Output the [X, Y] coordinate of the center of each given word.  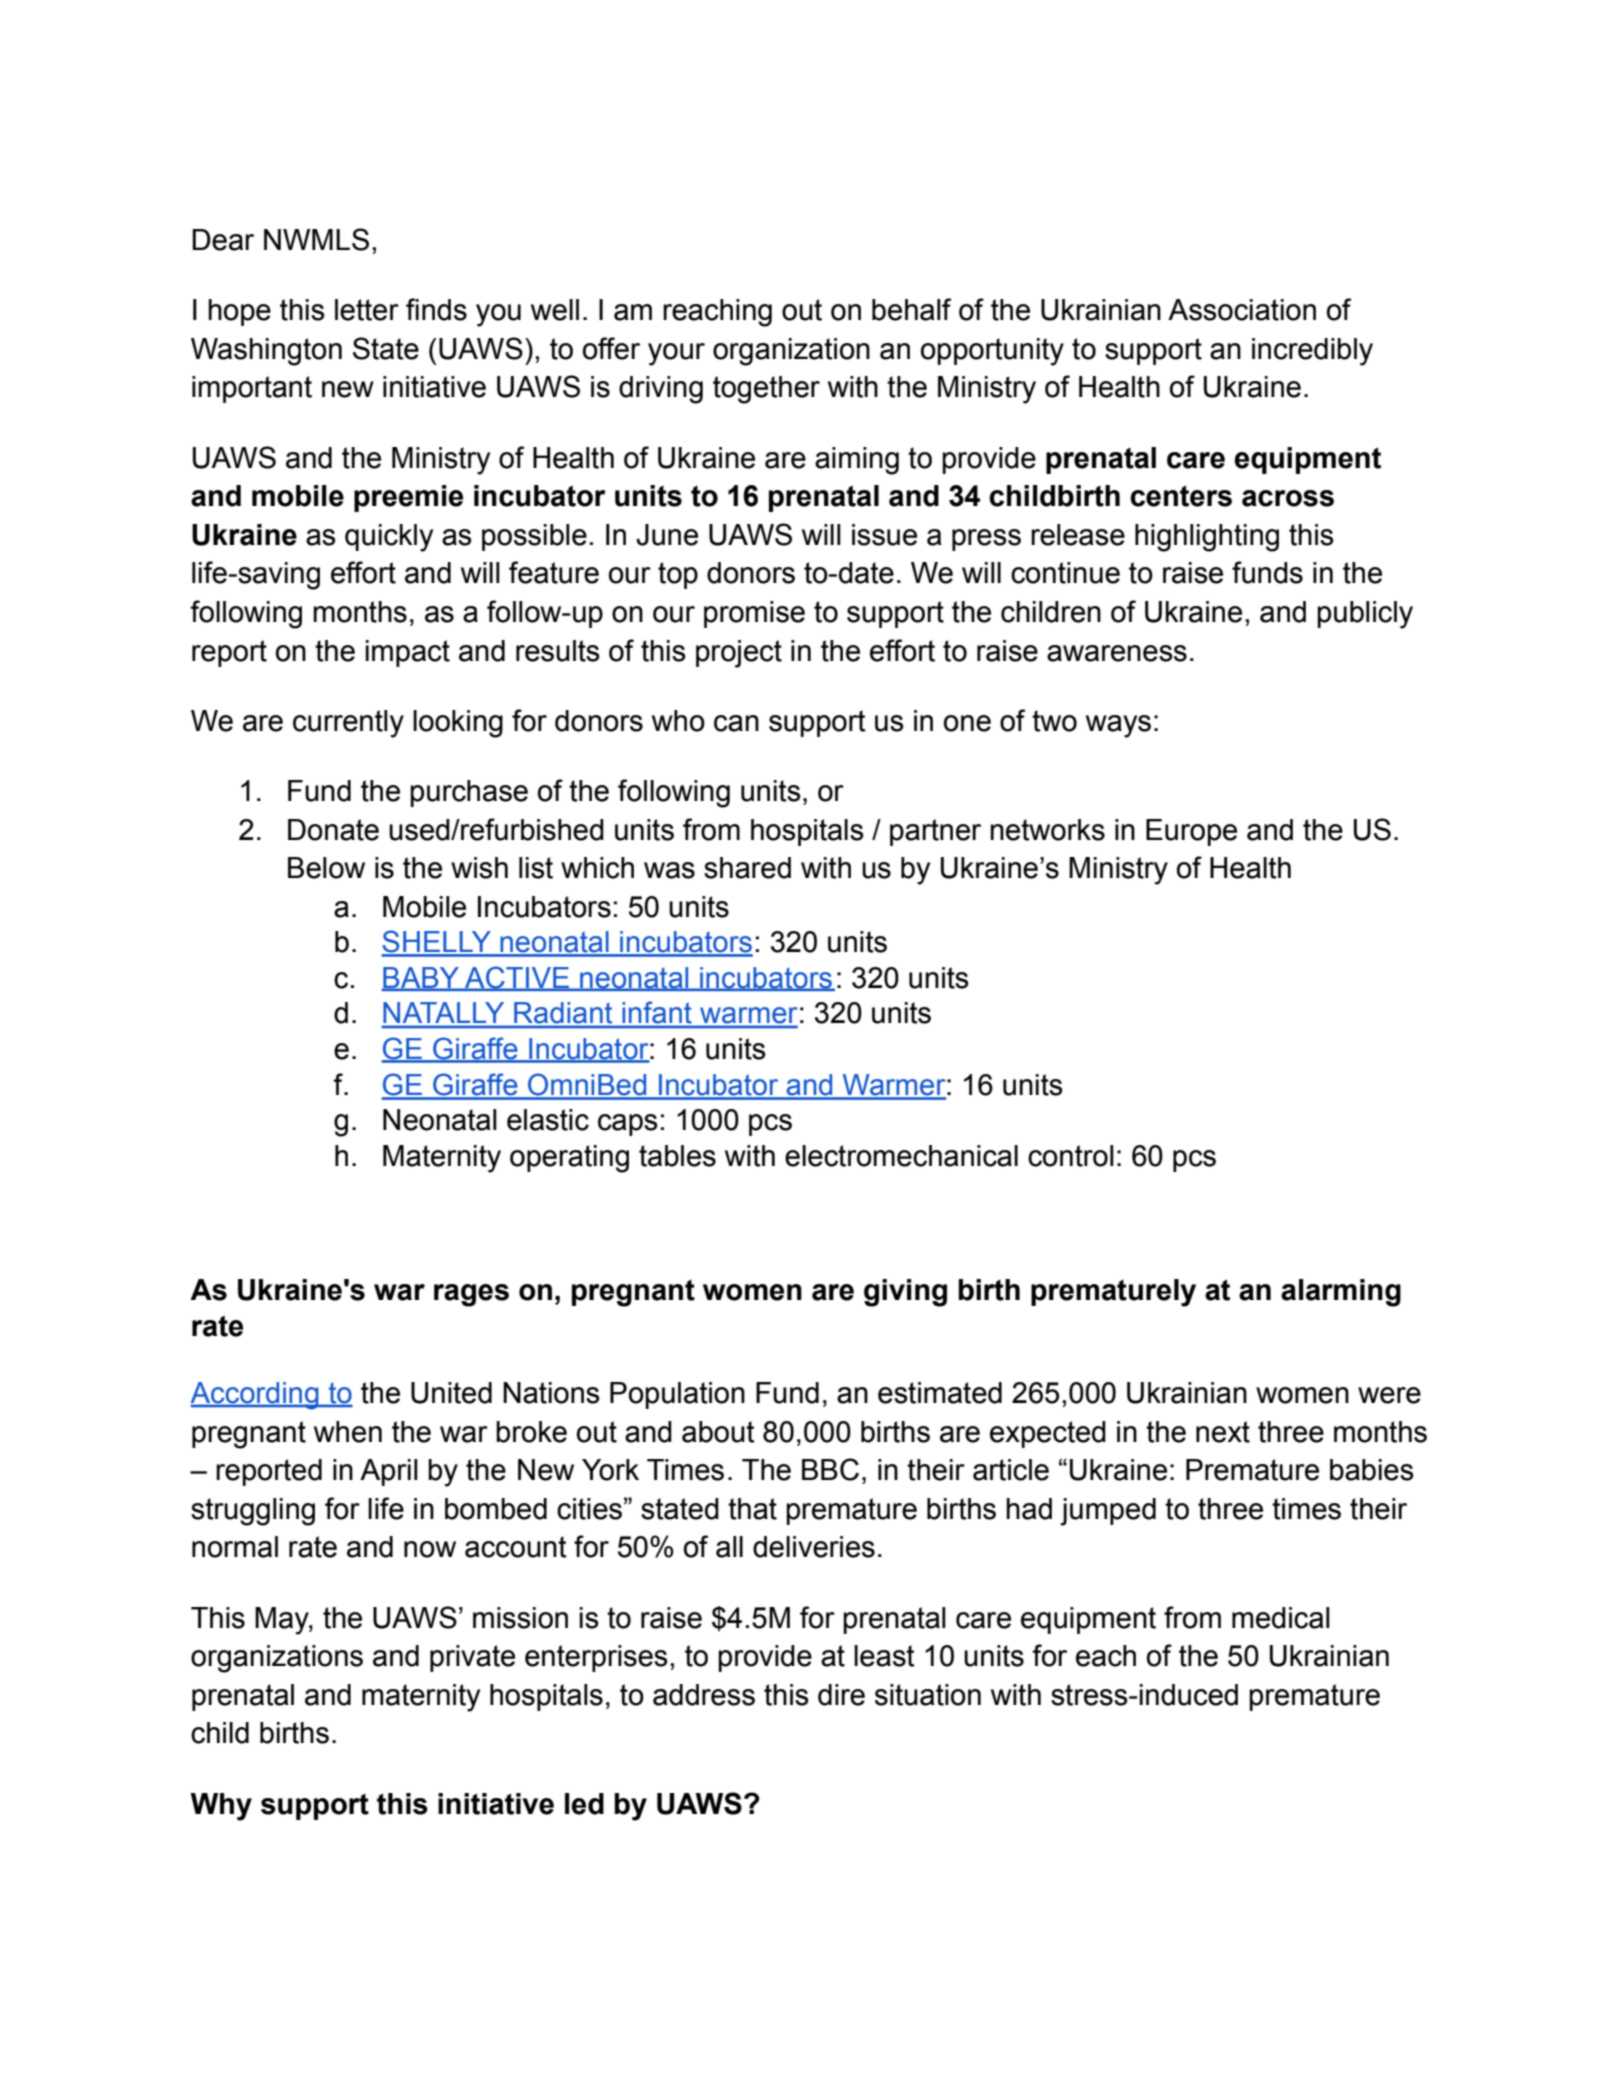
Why [221, 1807]
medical [1281, 1618]
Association [1242, 310]
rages [471, 1295]
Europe [1191, 832]
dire [841, 1695]
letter [367, 310]
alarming [1341, 1293]
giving [905, 1293]
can [736, 723]
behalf [911, 309]
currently [348, 724]
